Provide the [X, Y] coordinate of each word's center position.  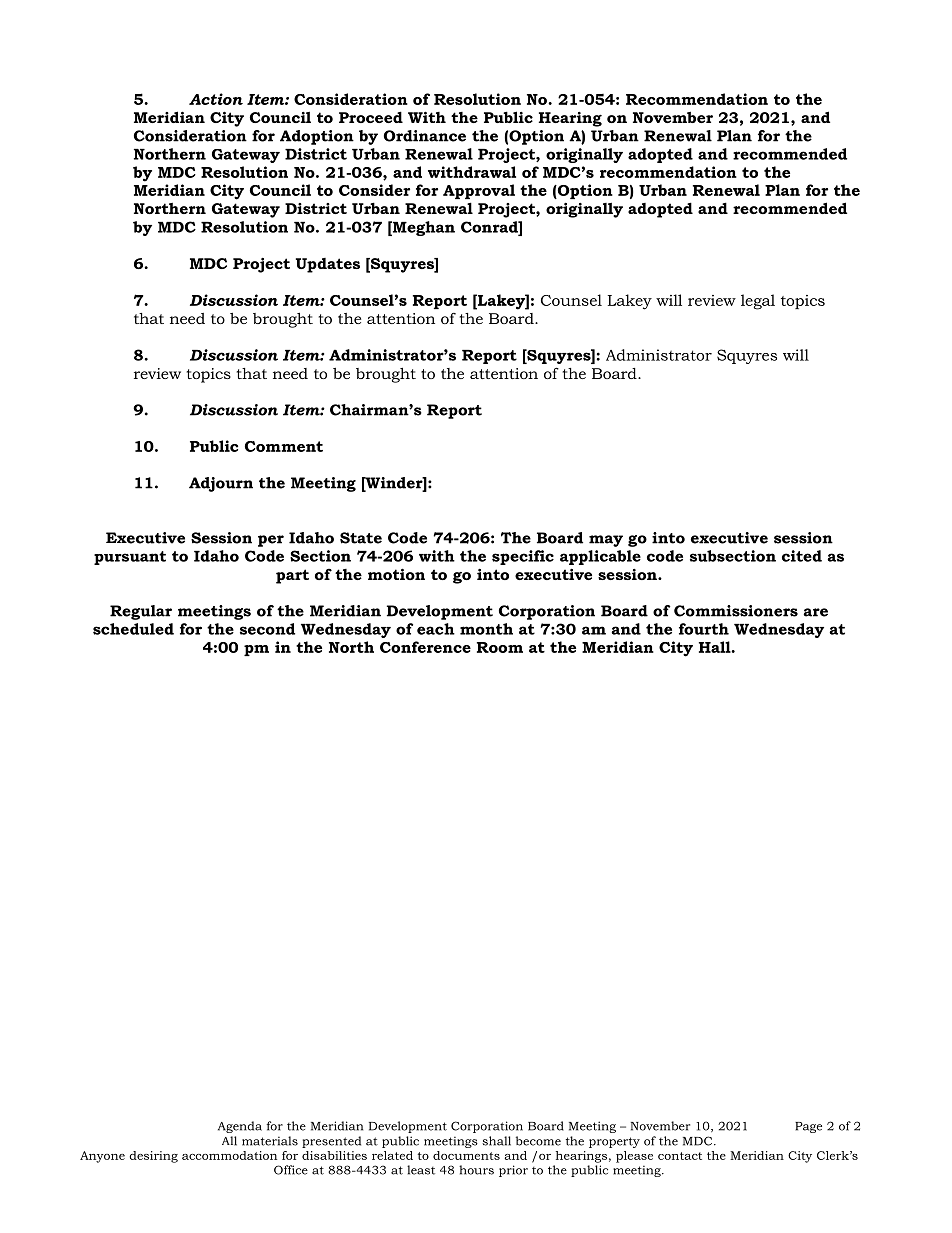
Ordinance [425, 136]
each [436, 629]
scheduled [133, 629]
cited [802, 556]
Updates [328, 265]
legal [758, 302]
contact [680, 1156]
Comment [284, 446]
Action [216, 99]
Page [808, 1127]
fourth [704, 629]
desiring [153, 1157]
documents [466, 1155]
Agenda [240, 1127]
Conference [425, 647]
